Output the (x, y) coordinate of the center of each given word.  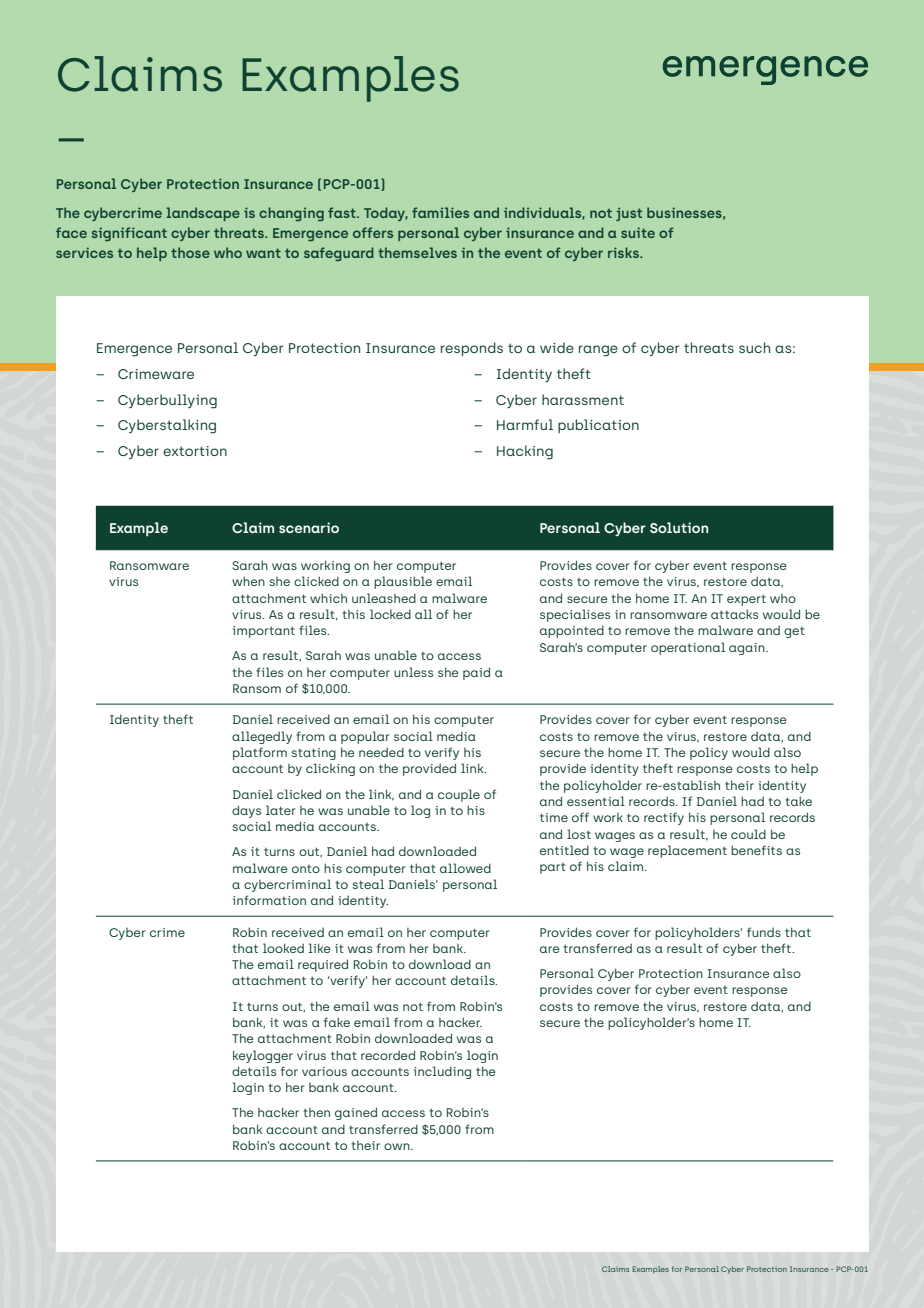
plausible (403, 582)
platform (260, 753)
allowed (465, 868)
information (269, 900)
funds (764, 932)
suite (638, 232)
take (798, 801)
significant (129, 234)
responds (472, 349)
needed (381, 752)
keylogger (263, 1056)
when (248, 581)
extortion (195, 451)
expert (746, 600)
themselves (417, 252)
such (754, 347)
